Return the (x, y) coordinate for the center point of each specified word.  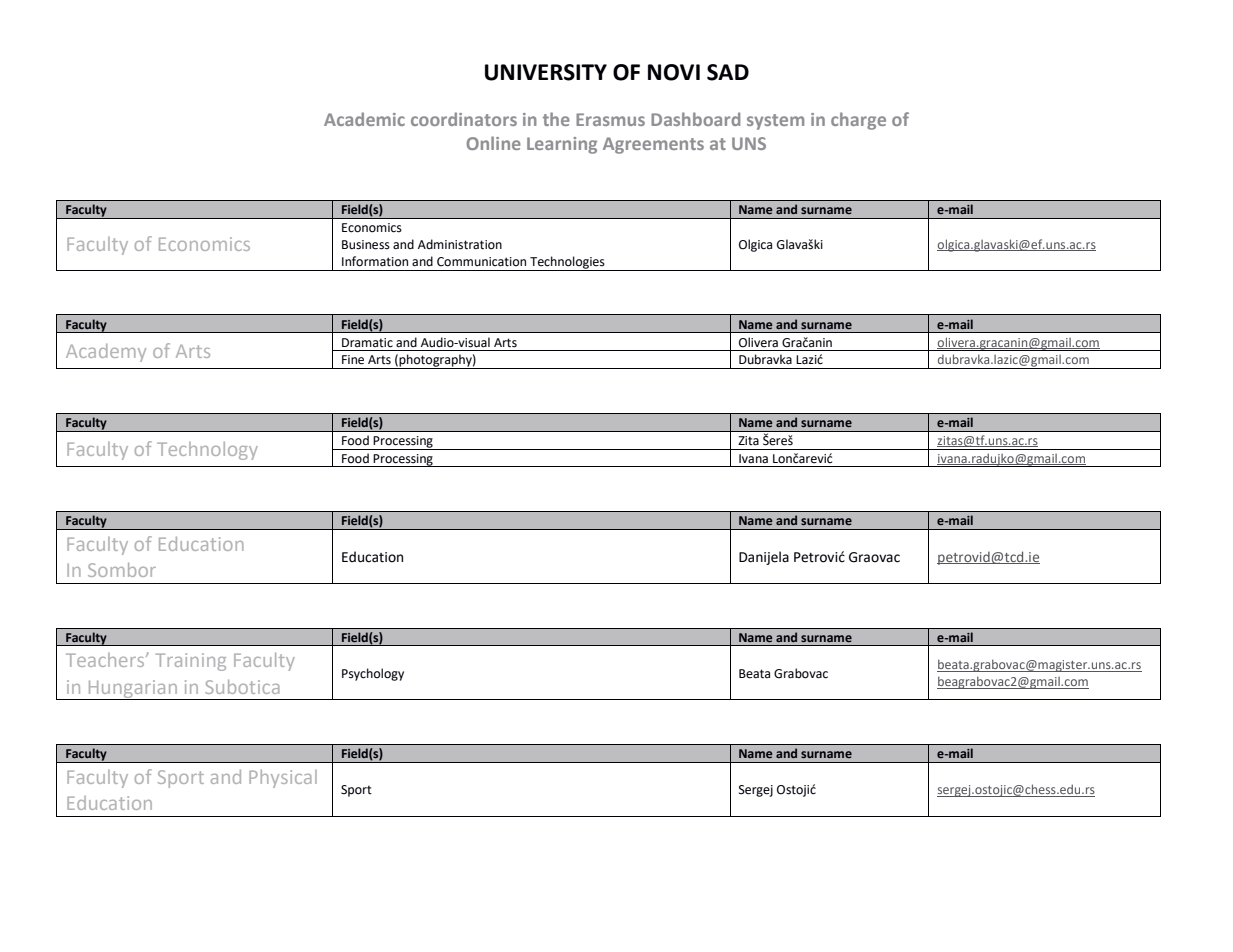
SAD (728, 72)
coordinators (464, 119)
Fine (353, 360)
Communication (481, 262)
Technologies (567, 263)
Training (191, 662)
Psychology (373, 674)
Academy (106, 353)
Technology (207, 451)
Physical (283, 779)
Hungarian (132, 690)
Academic (364, 119)
